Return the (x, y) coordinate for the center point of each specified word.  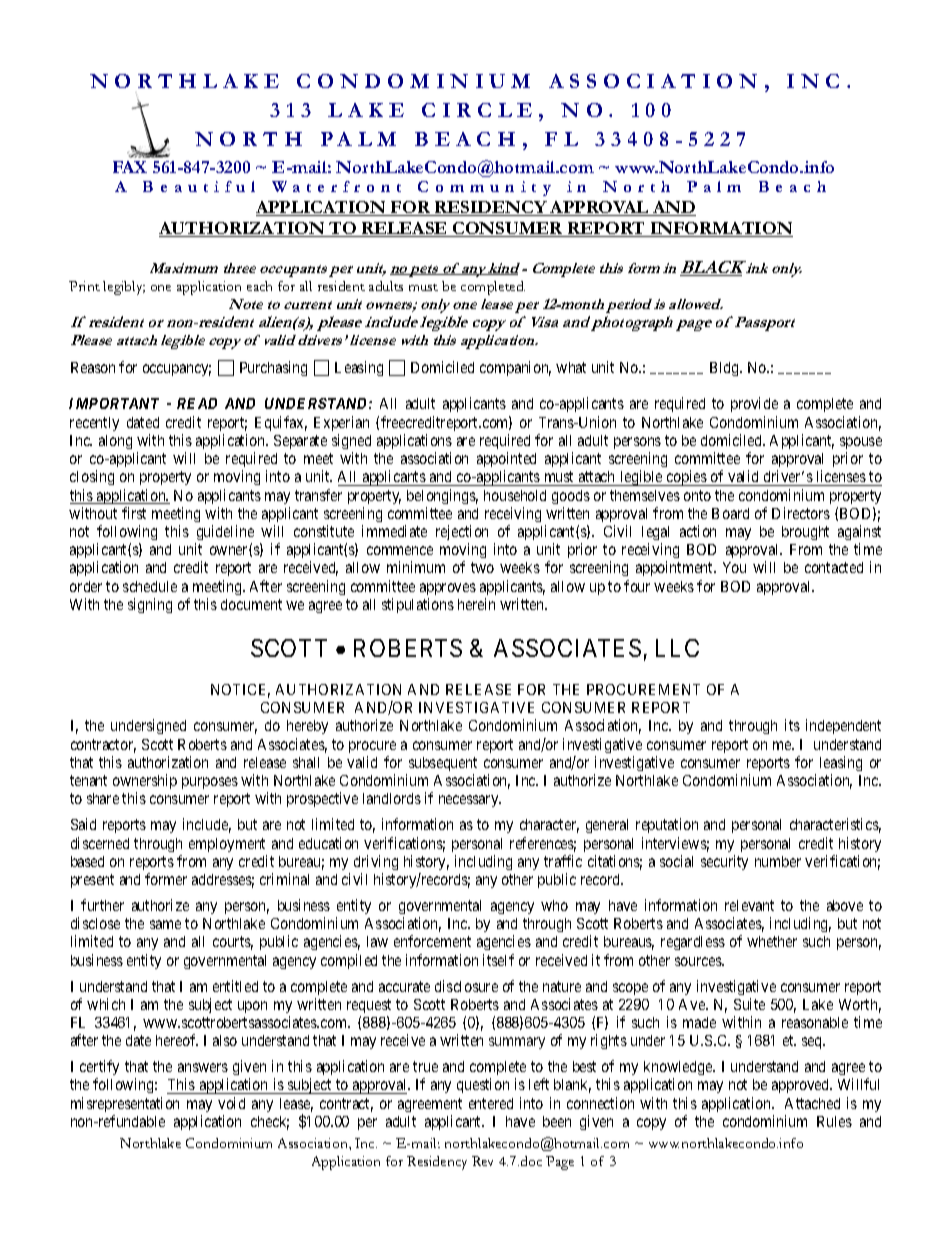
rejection (462, 532)
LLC (677, 648)
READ (197, 403)
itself (498, 960)
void (231, 1103)
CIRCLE (477, 110)
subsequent (443, 764)
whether (772, 941)
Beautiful (199, 186)
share (103, 798)
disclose (95, 923)
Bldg (725, 369)
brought (805, 533)
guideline (225, 532)
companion (515, 368)
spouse (861, 443)
